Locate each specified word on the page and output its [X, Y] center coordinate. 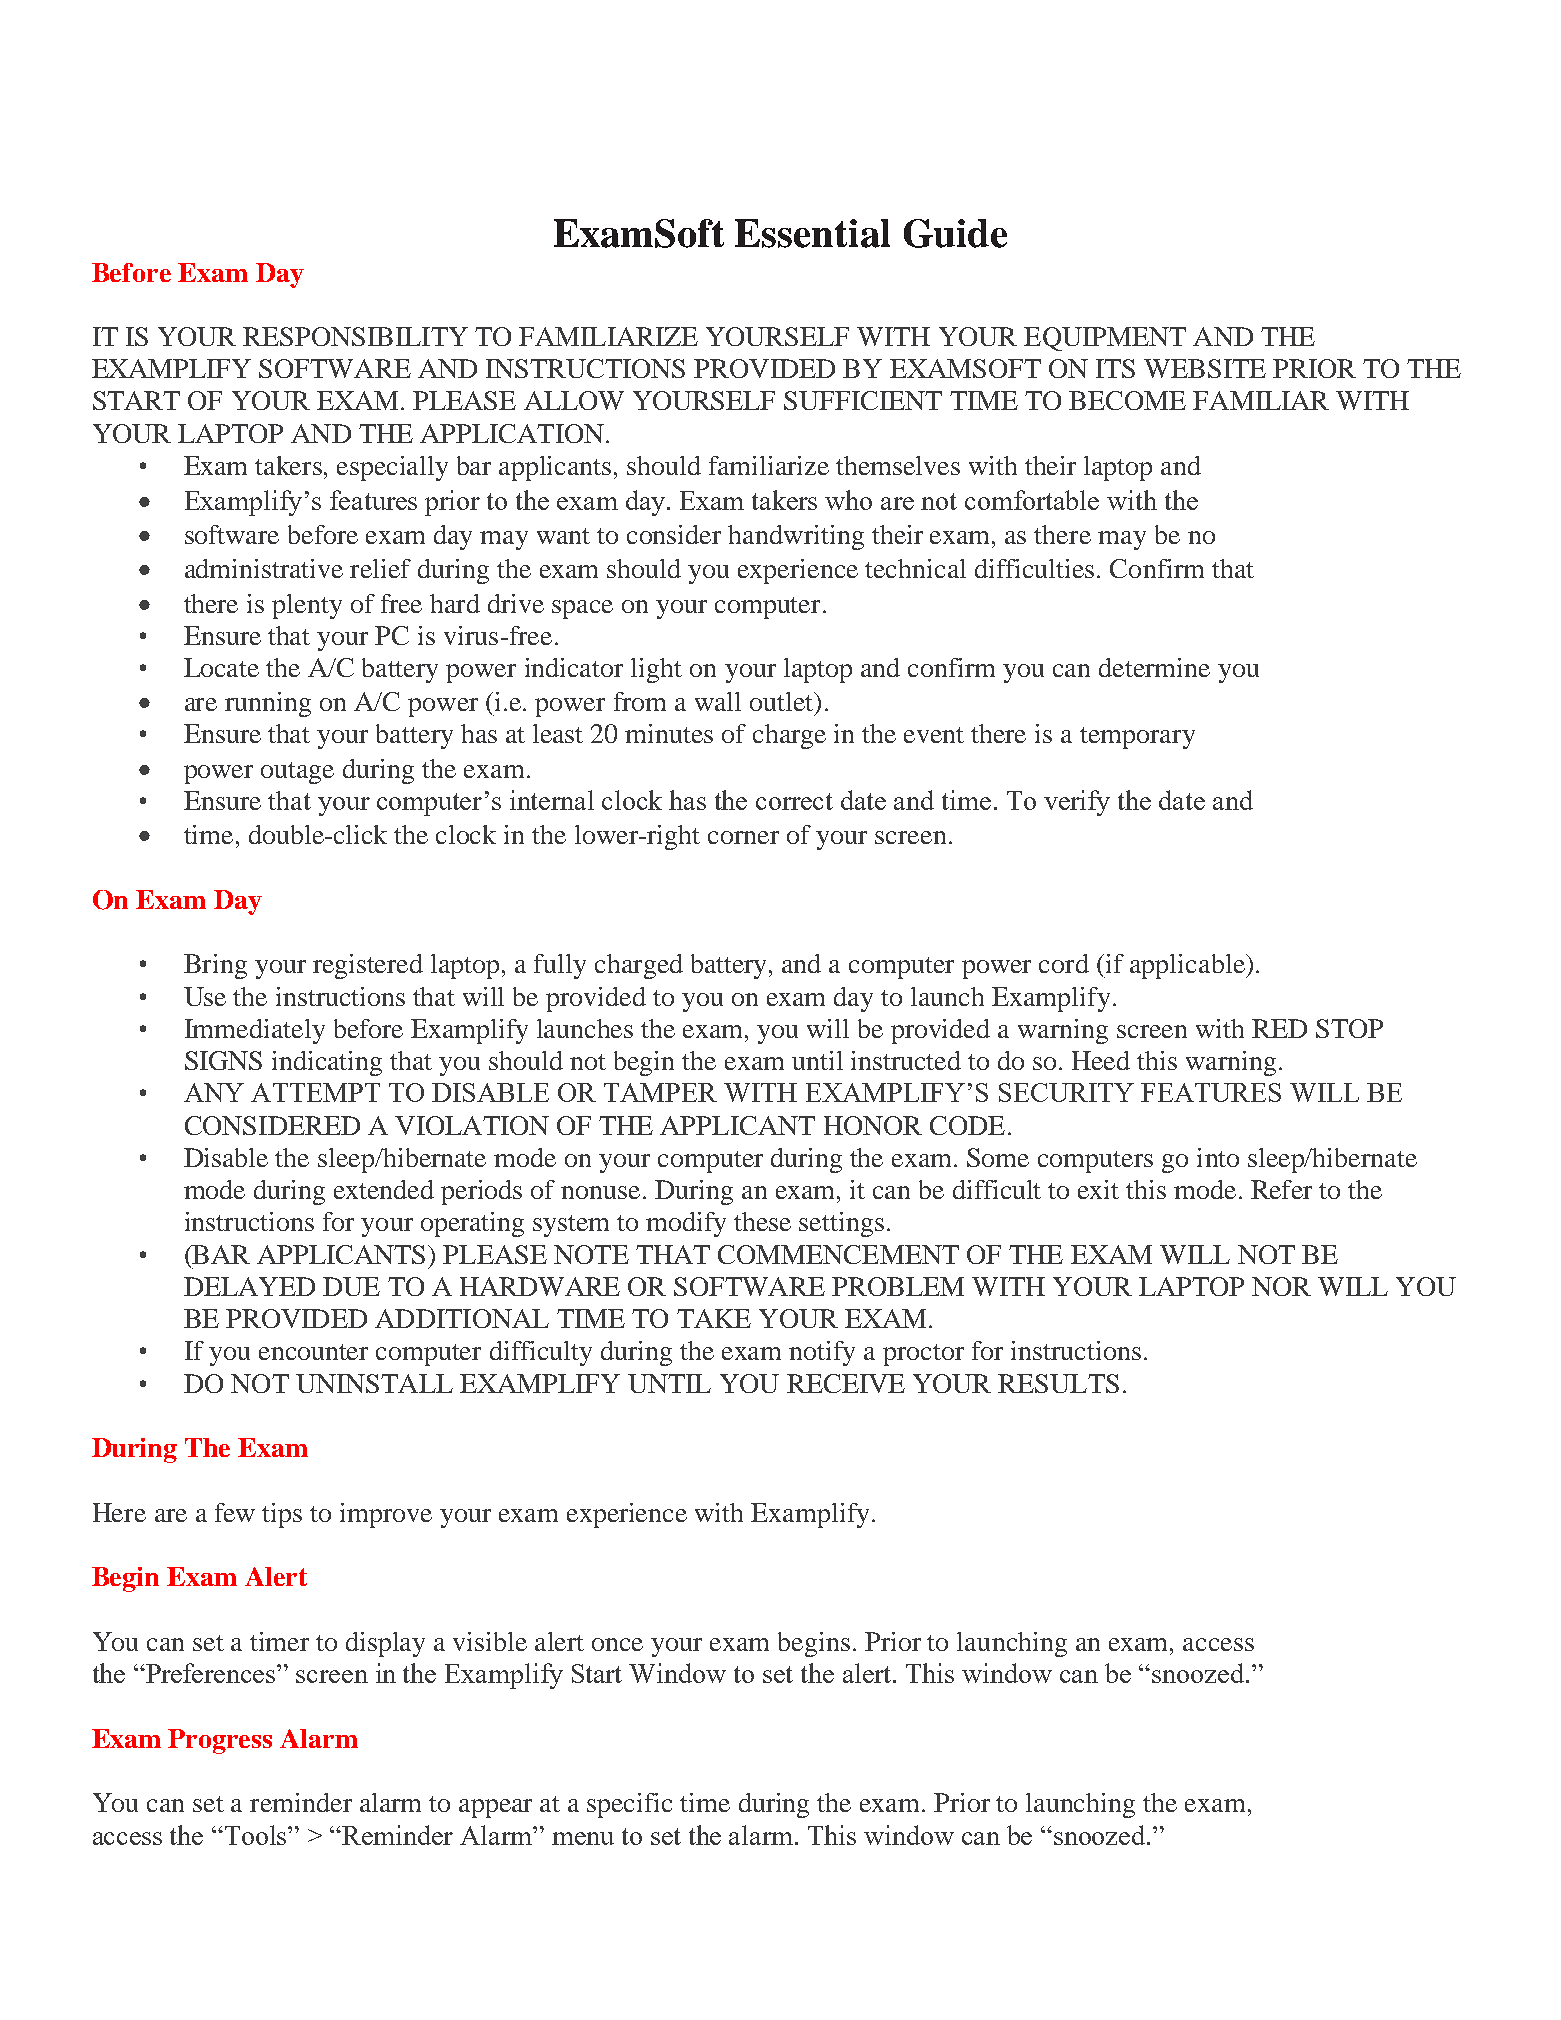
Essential [812, 233]
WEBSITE [1205, 368]
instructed [906, 1060]
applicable [1188, 966]
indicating [327, 1063]
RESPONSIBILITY [355, 336]
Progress [220, 1741]
